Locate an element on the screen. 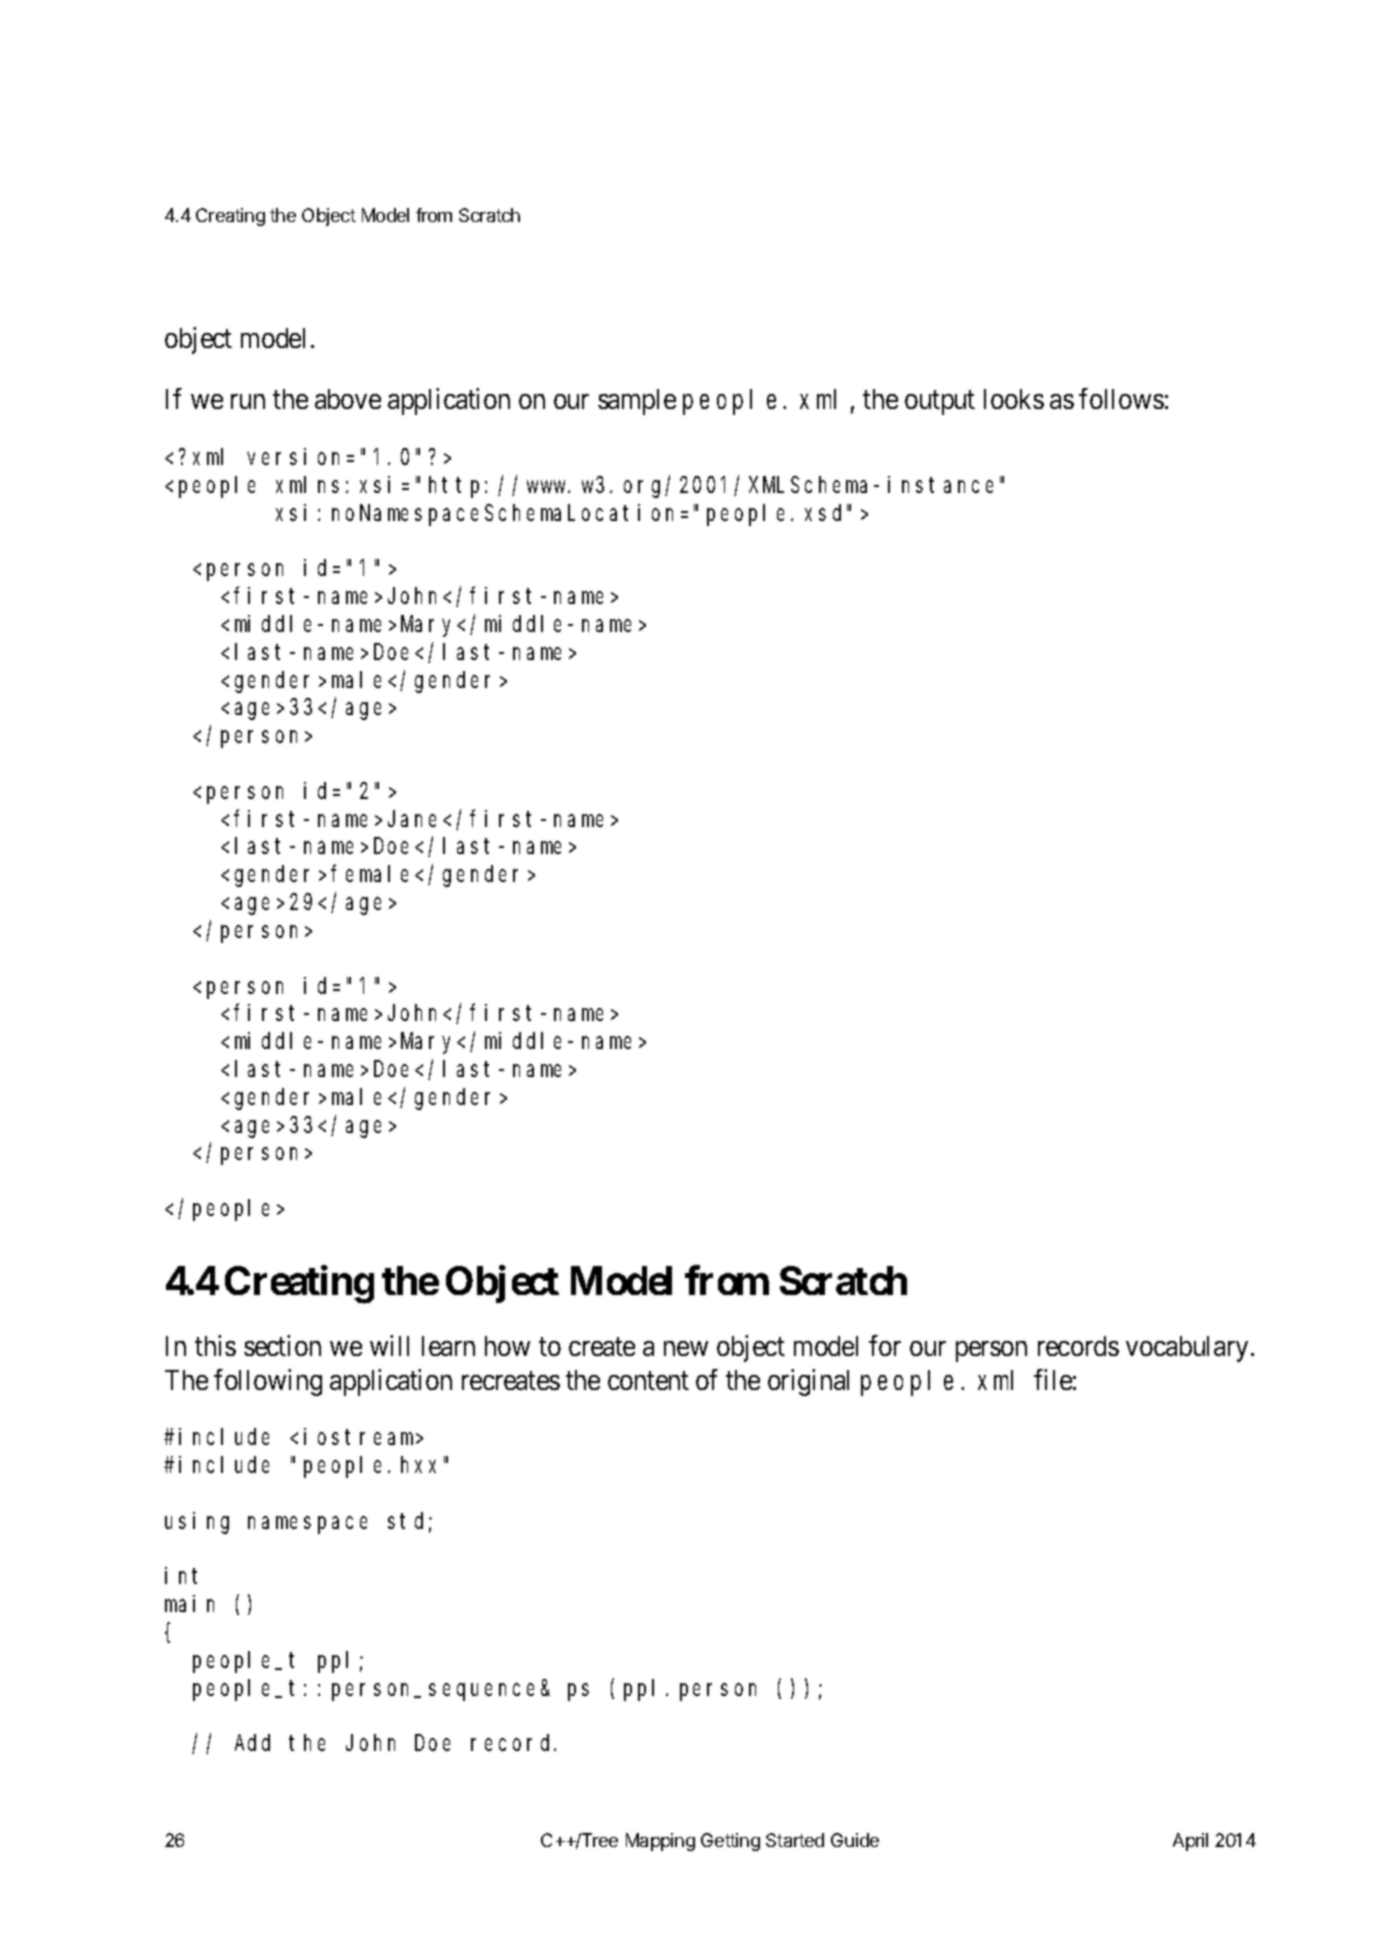 Image resolution: width=1379 pixels, height=1952 pixels. Add is located at coordinates (252, 1743).
